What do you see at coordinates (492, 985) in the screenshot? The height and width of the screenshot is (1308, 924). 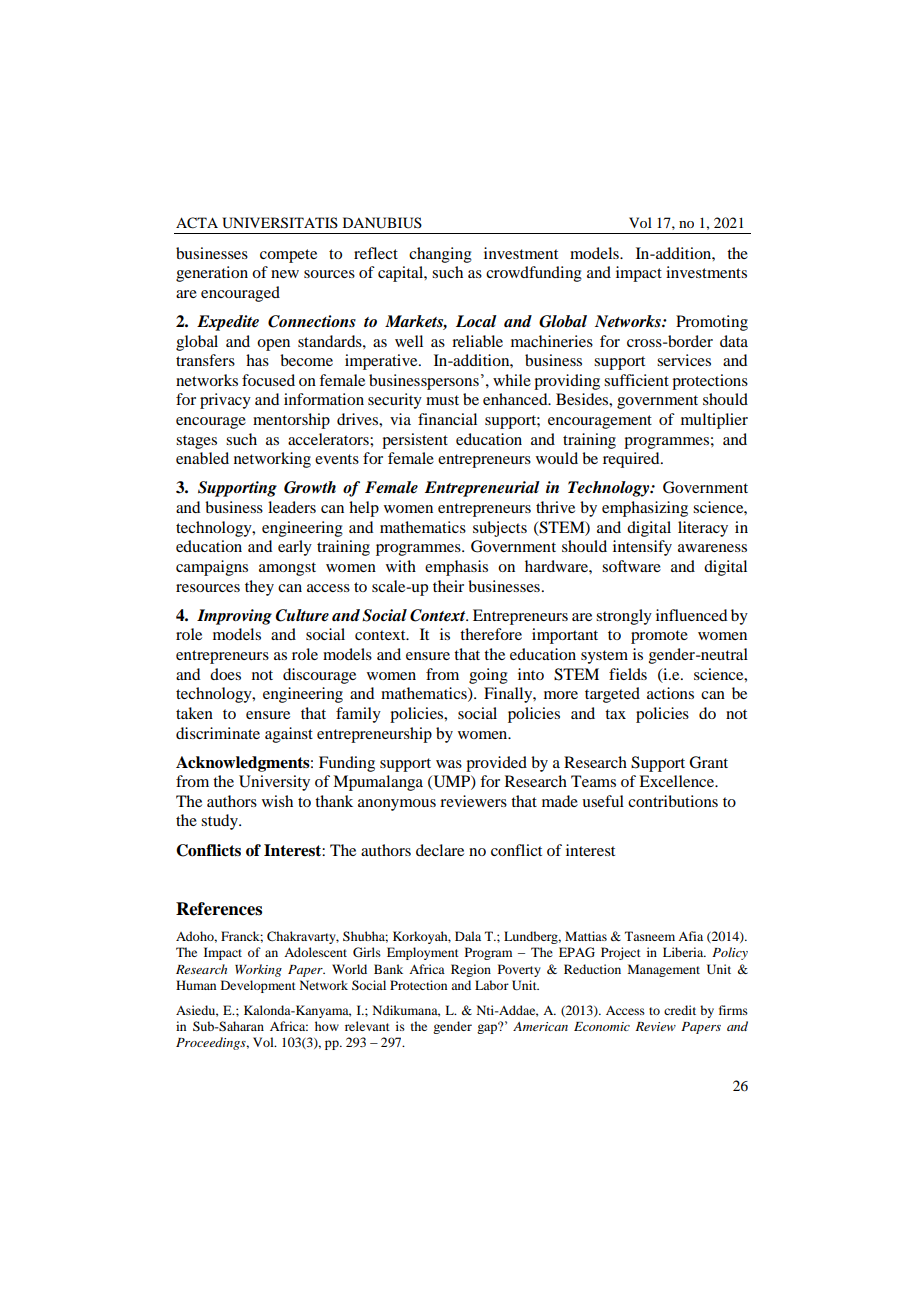 I see `Labor` at bounding box center [492, 985].
